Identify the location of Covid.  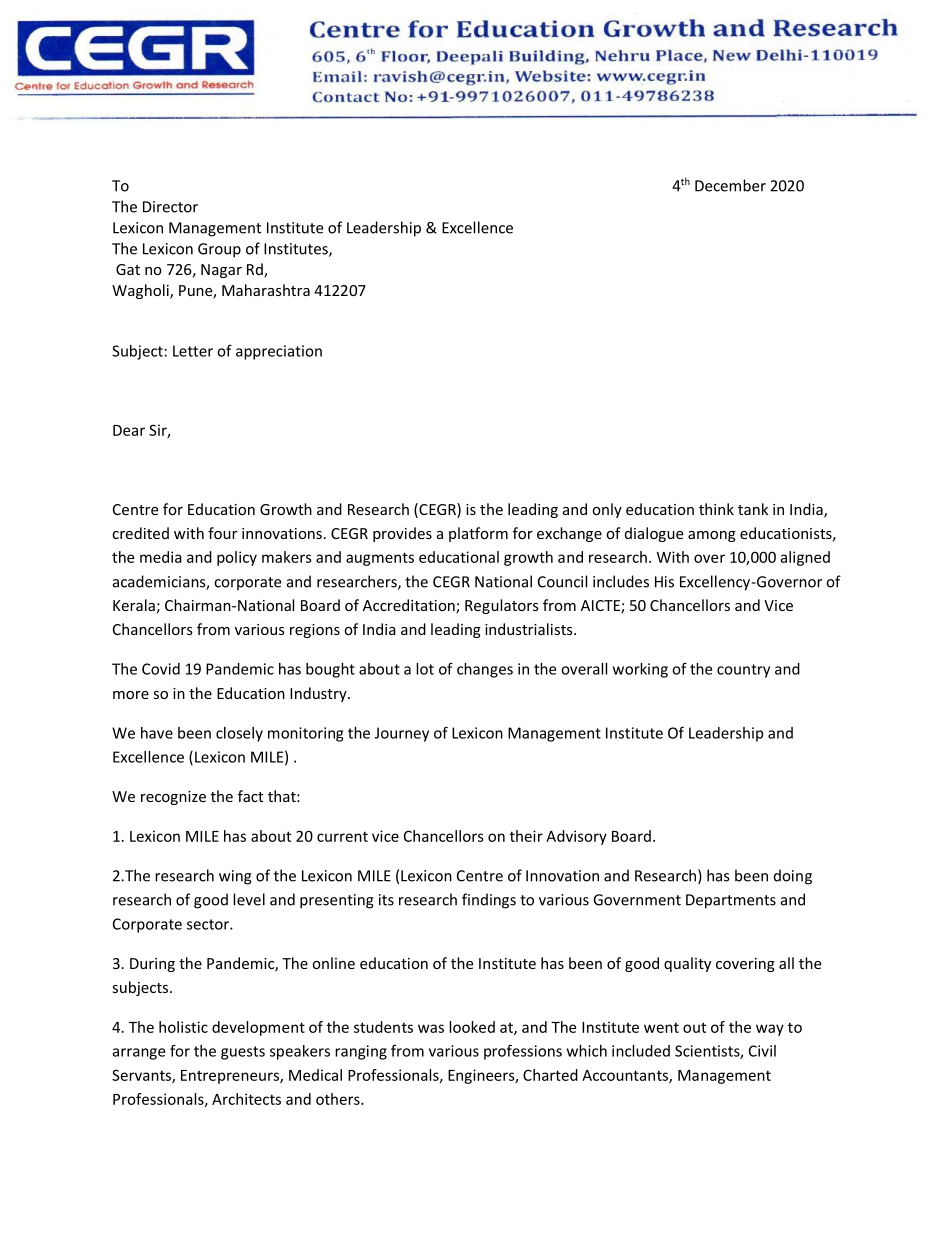
(161, 669).
